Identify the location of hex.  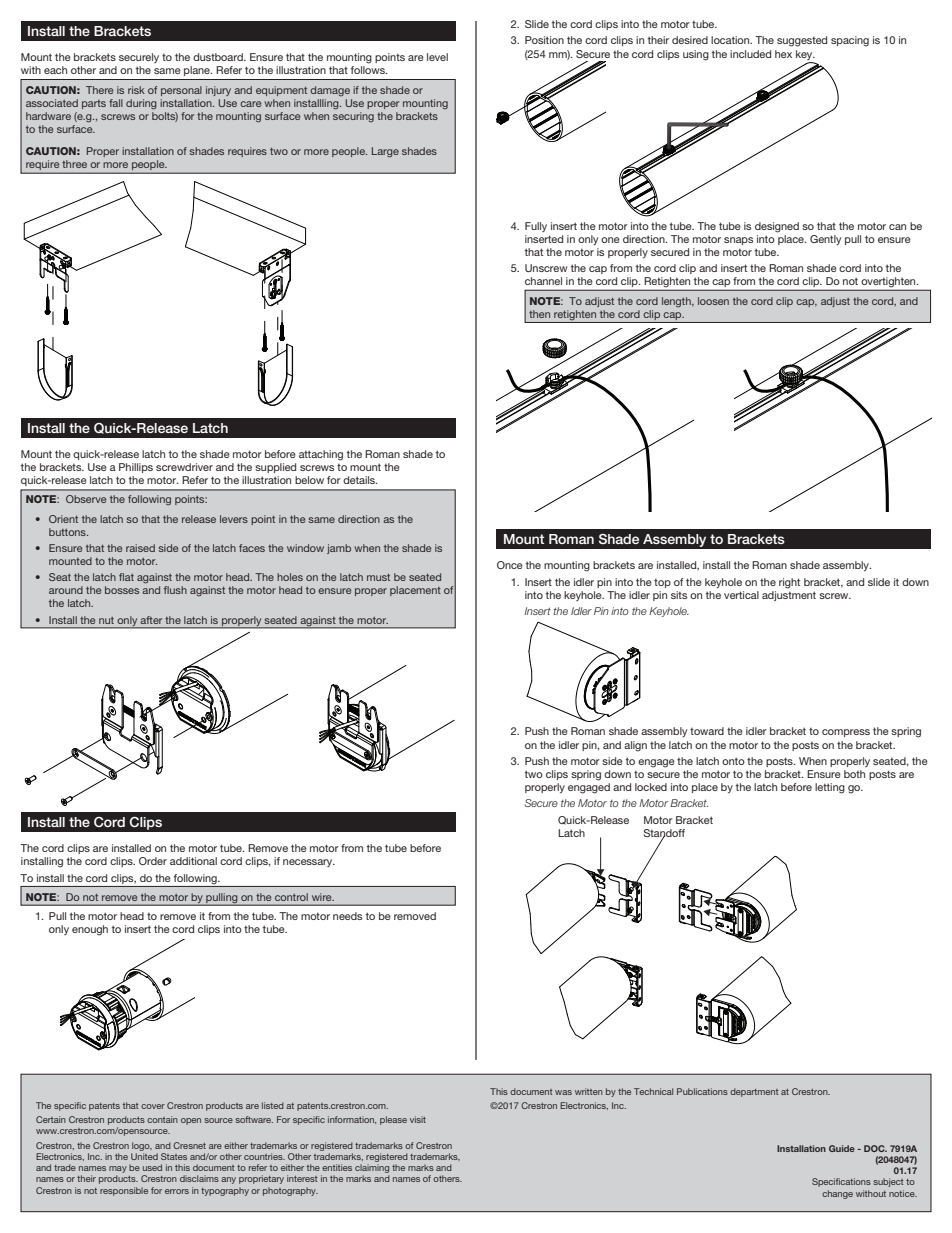
(783, 54).
